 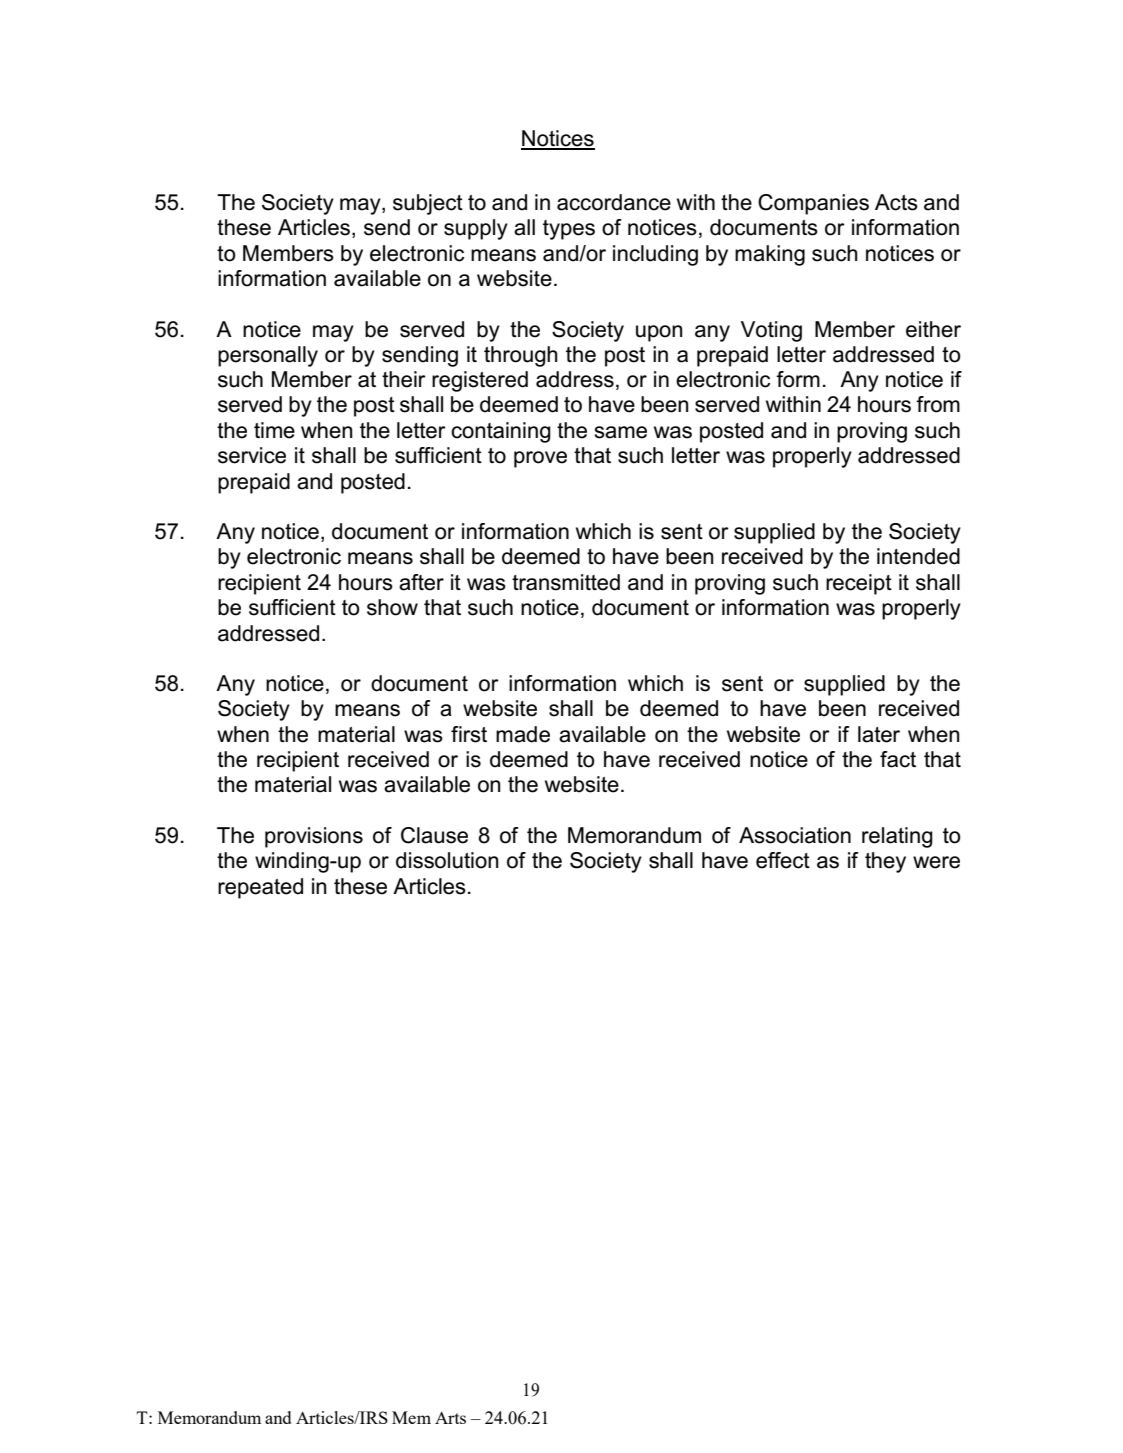 I want to click on receipt, so click(x=859, y=584).
